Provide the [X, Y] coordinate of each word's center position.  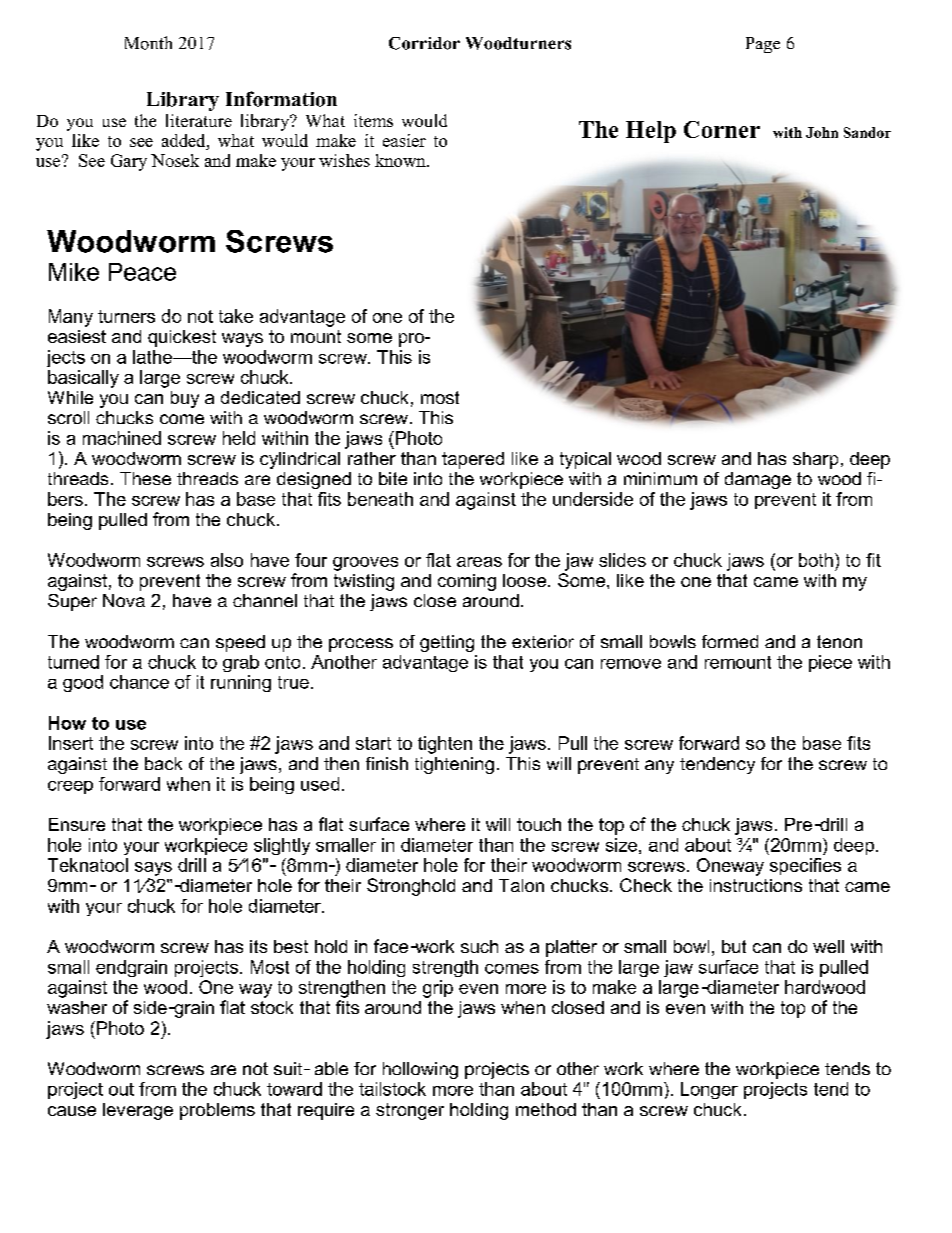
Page [763, 45]
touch [539, 824]
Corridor [424, 43]
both [816, 560]
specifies [805, 866]
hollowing [420, 1070]
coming [467, 582]
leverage [138, 1111]
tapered [473, 460]
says [153, 869]
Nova [124, 600]
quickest [182, 338]
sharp [815, 460]
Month [148, 43]
